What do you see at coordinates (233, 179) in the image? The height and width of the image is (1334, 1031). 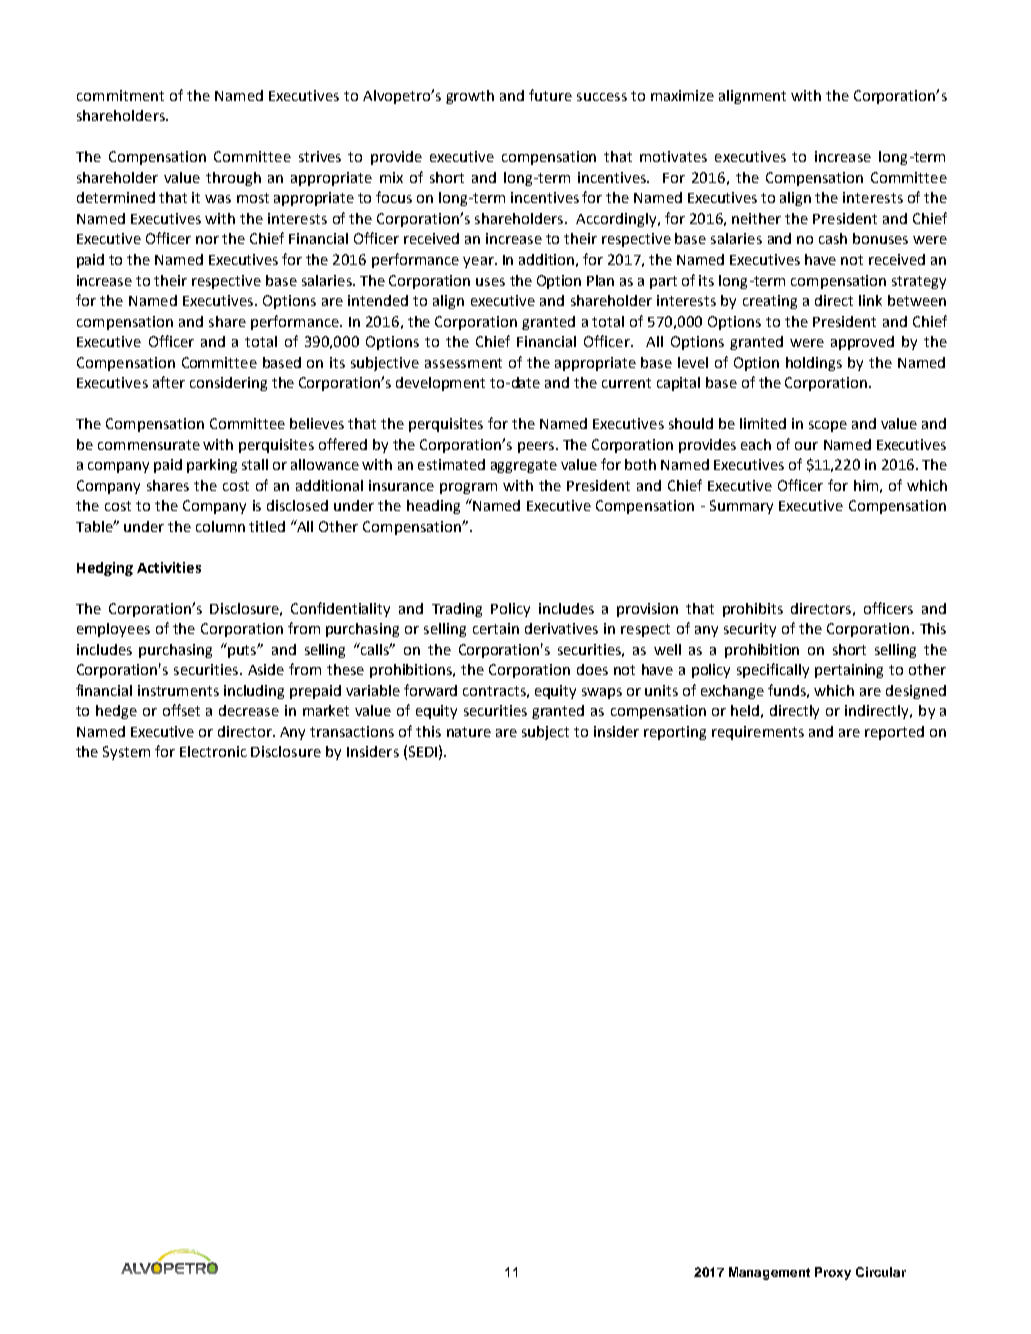 I see `through` at bounding box center [233, 179].
